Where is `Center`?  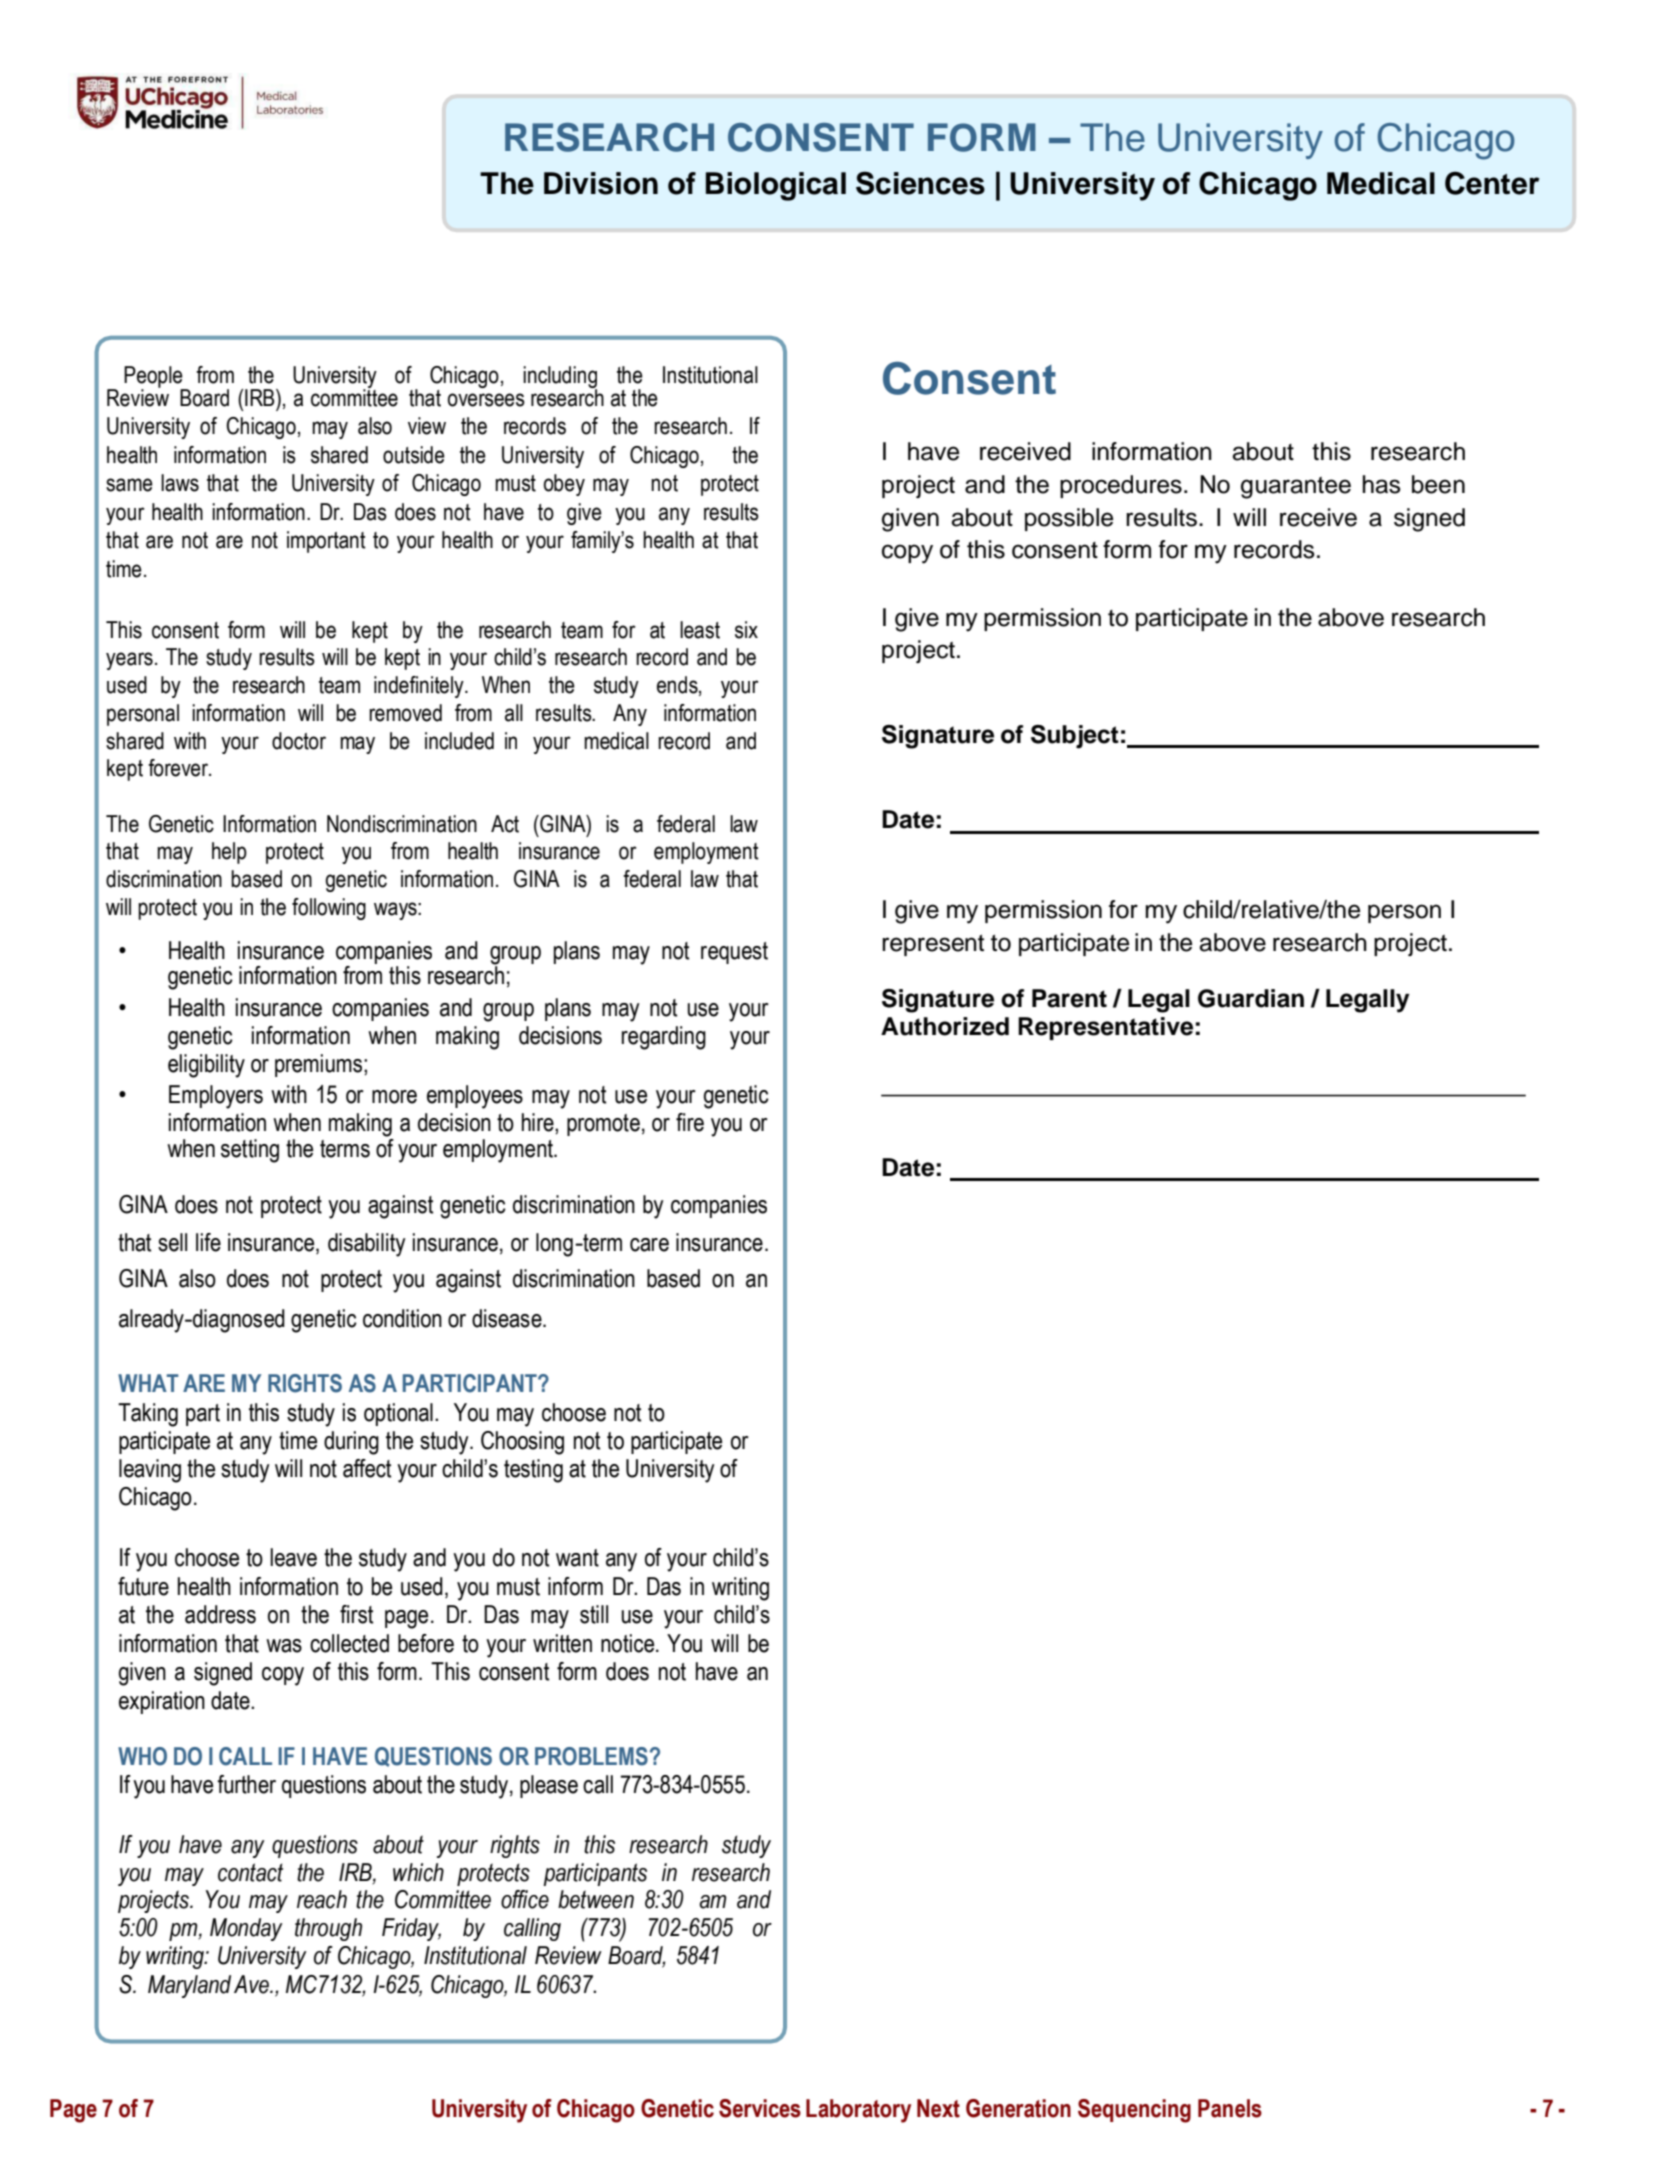 Center is located at coordinates (1492, 183).
